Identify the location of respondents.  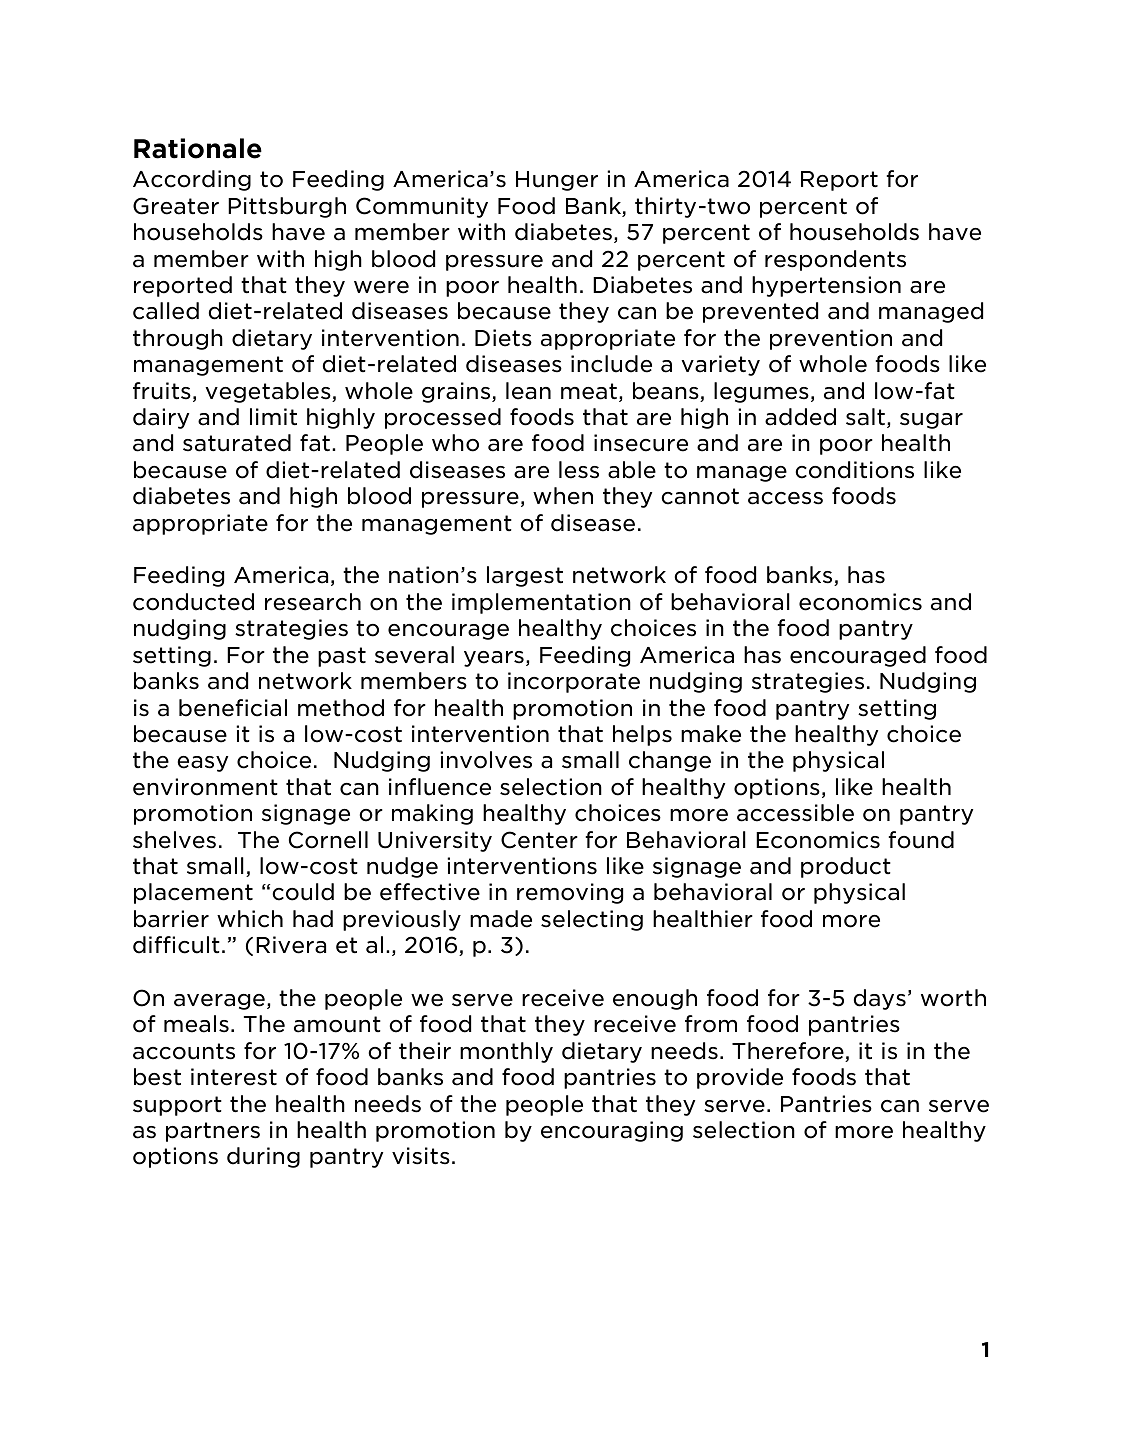
(835, 260).
